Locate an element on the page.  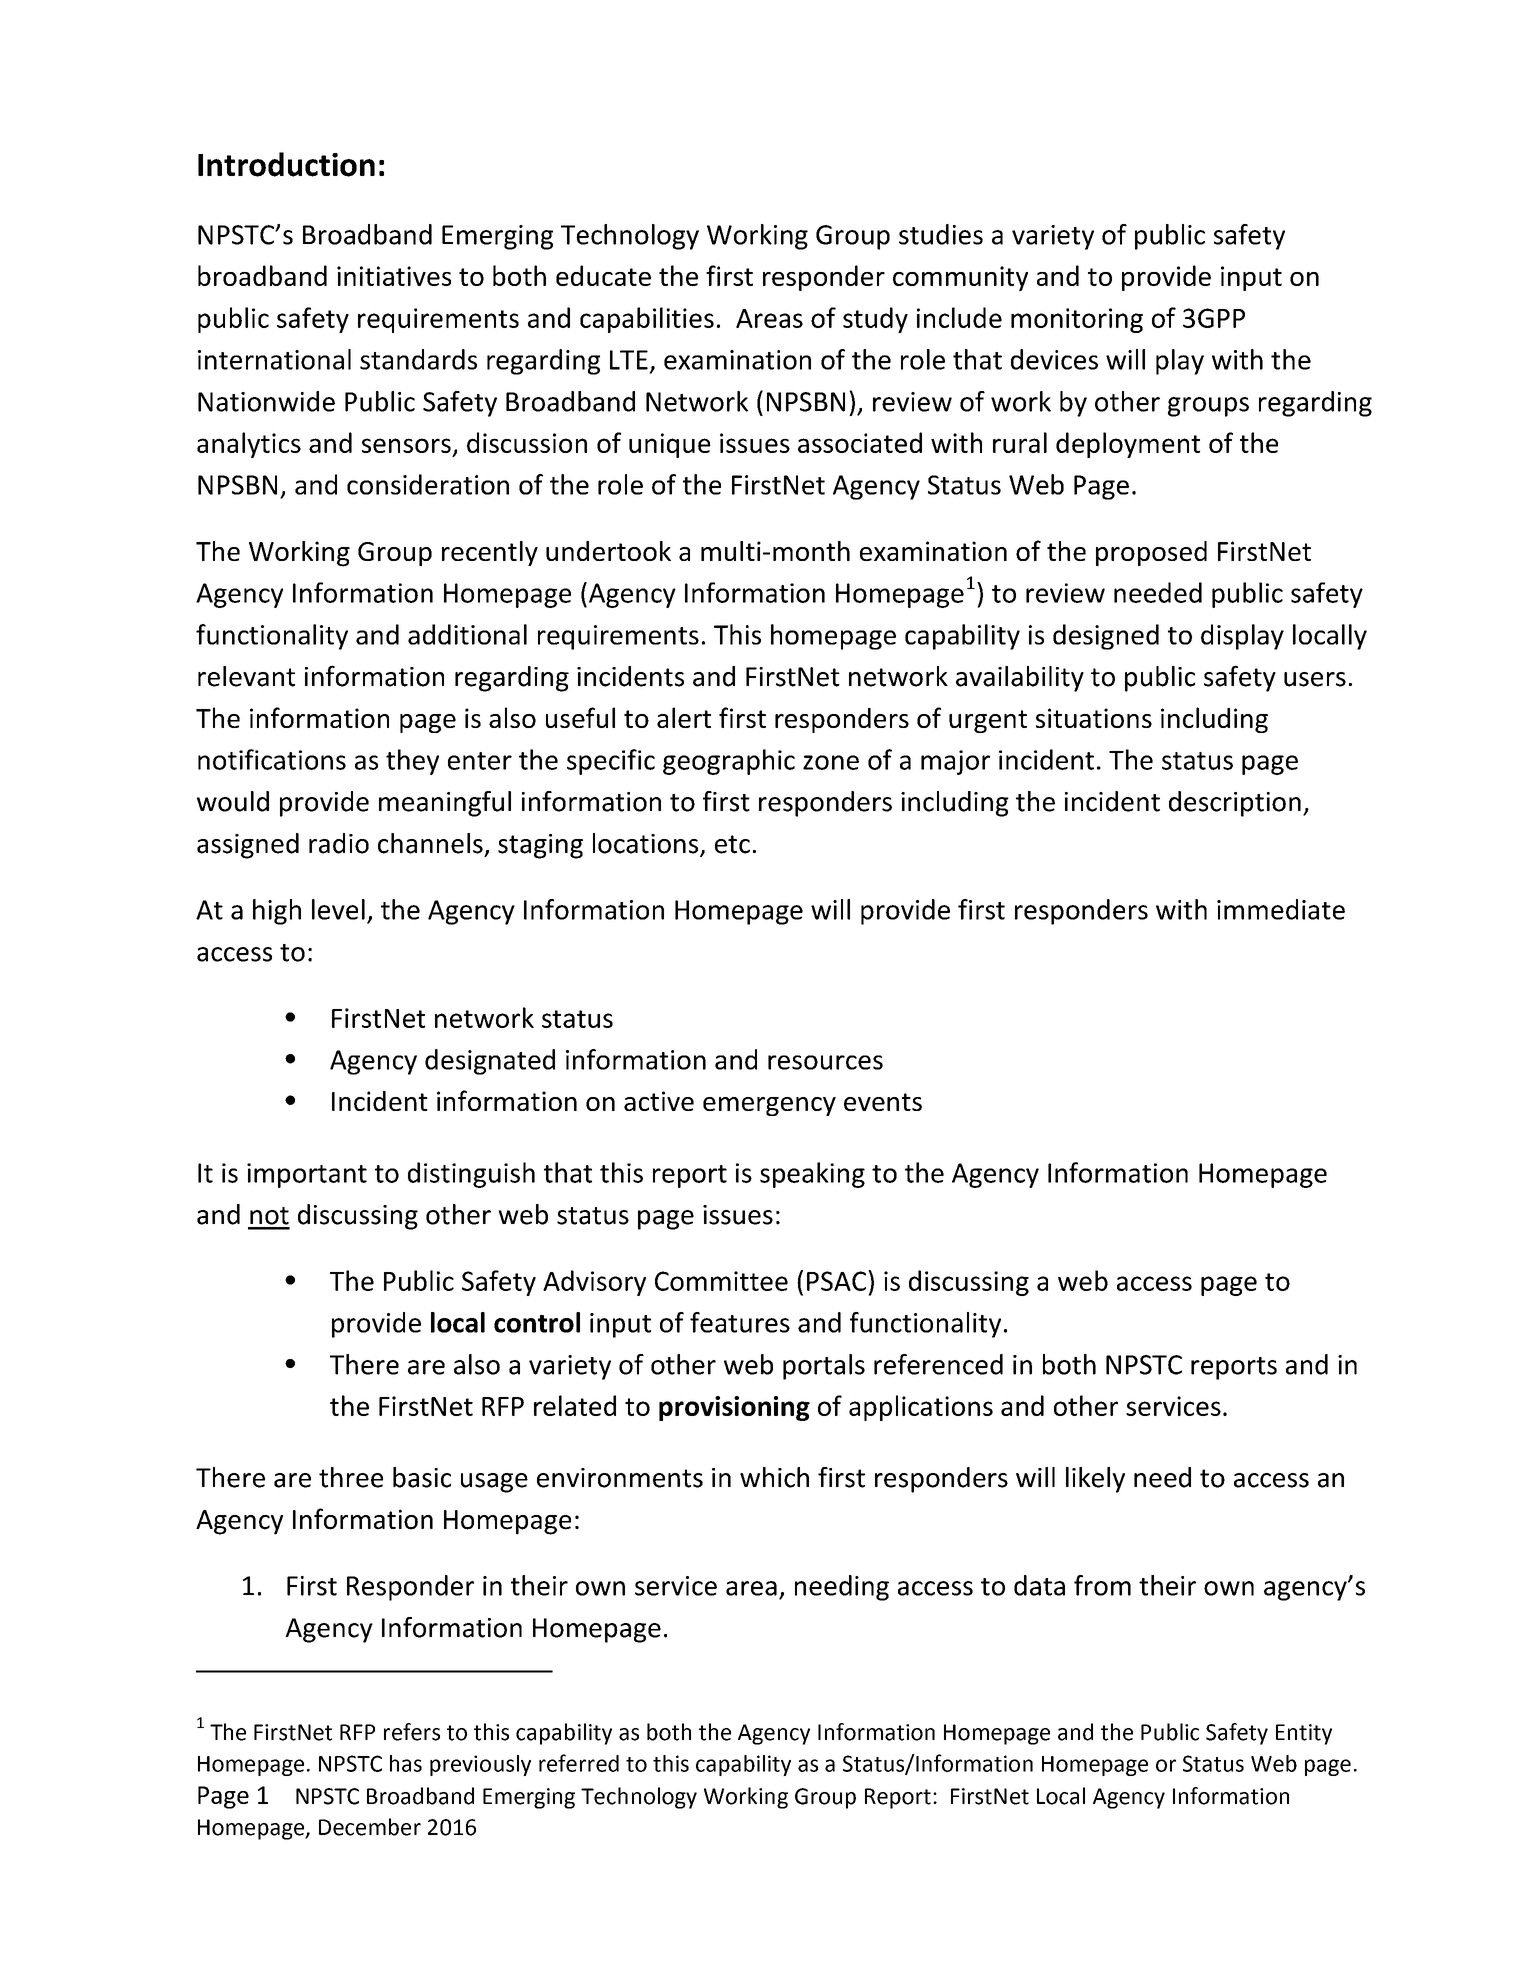
level is located at coordinates (338, 909).
